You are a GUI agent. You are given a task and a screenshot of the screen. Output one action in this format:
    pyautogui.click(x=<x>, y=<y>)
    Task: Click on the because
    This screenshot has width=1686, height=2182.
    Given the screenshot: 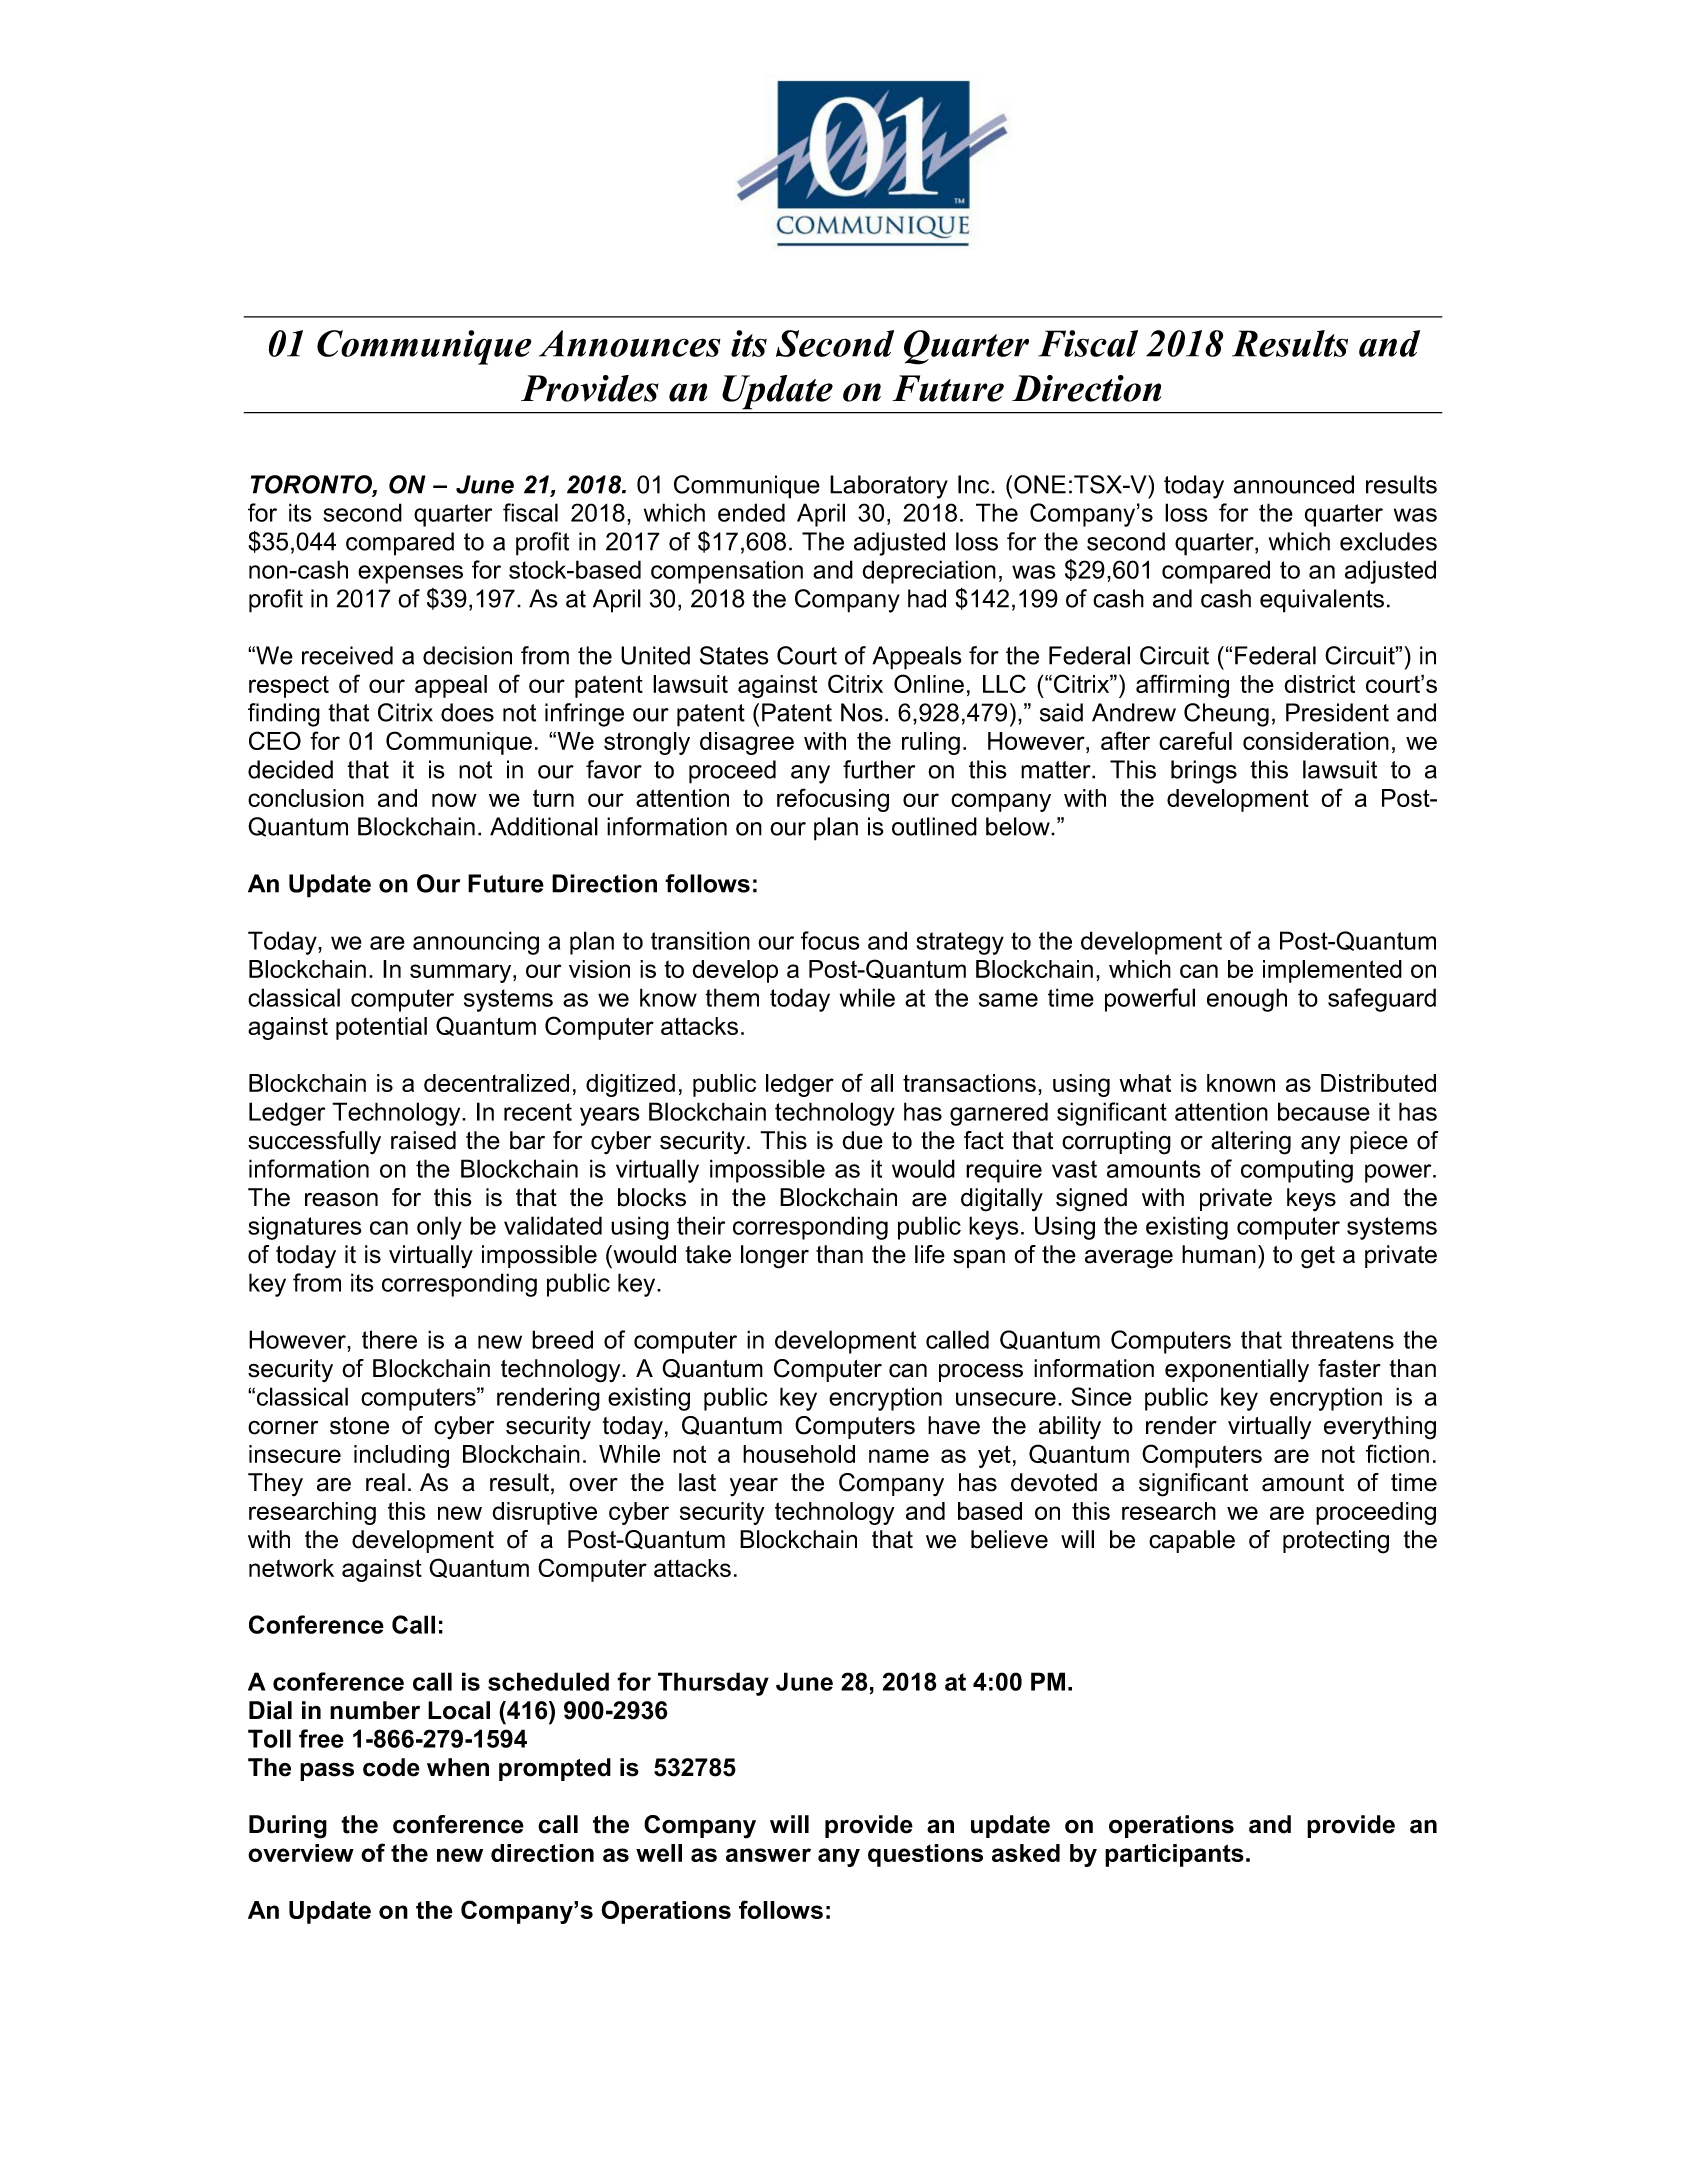 What is the action you would take?
    pyautogui.click(x=1324, y=1111)
